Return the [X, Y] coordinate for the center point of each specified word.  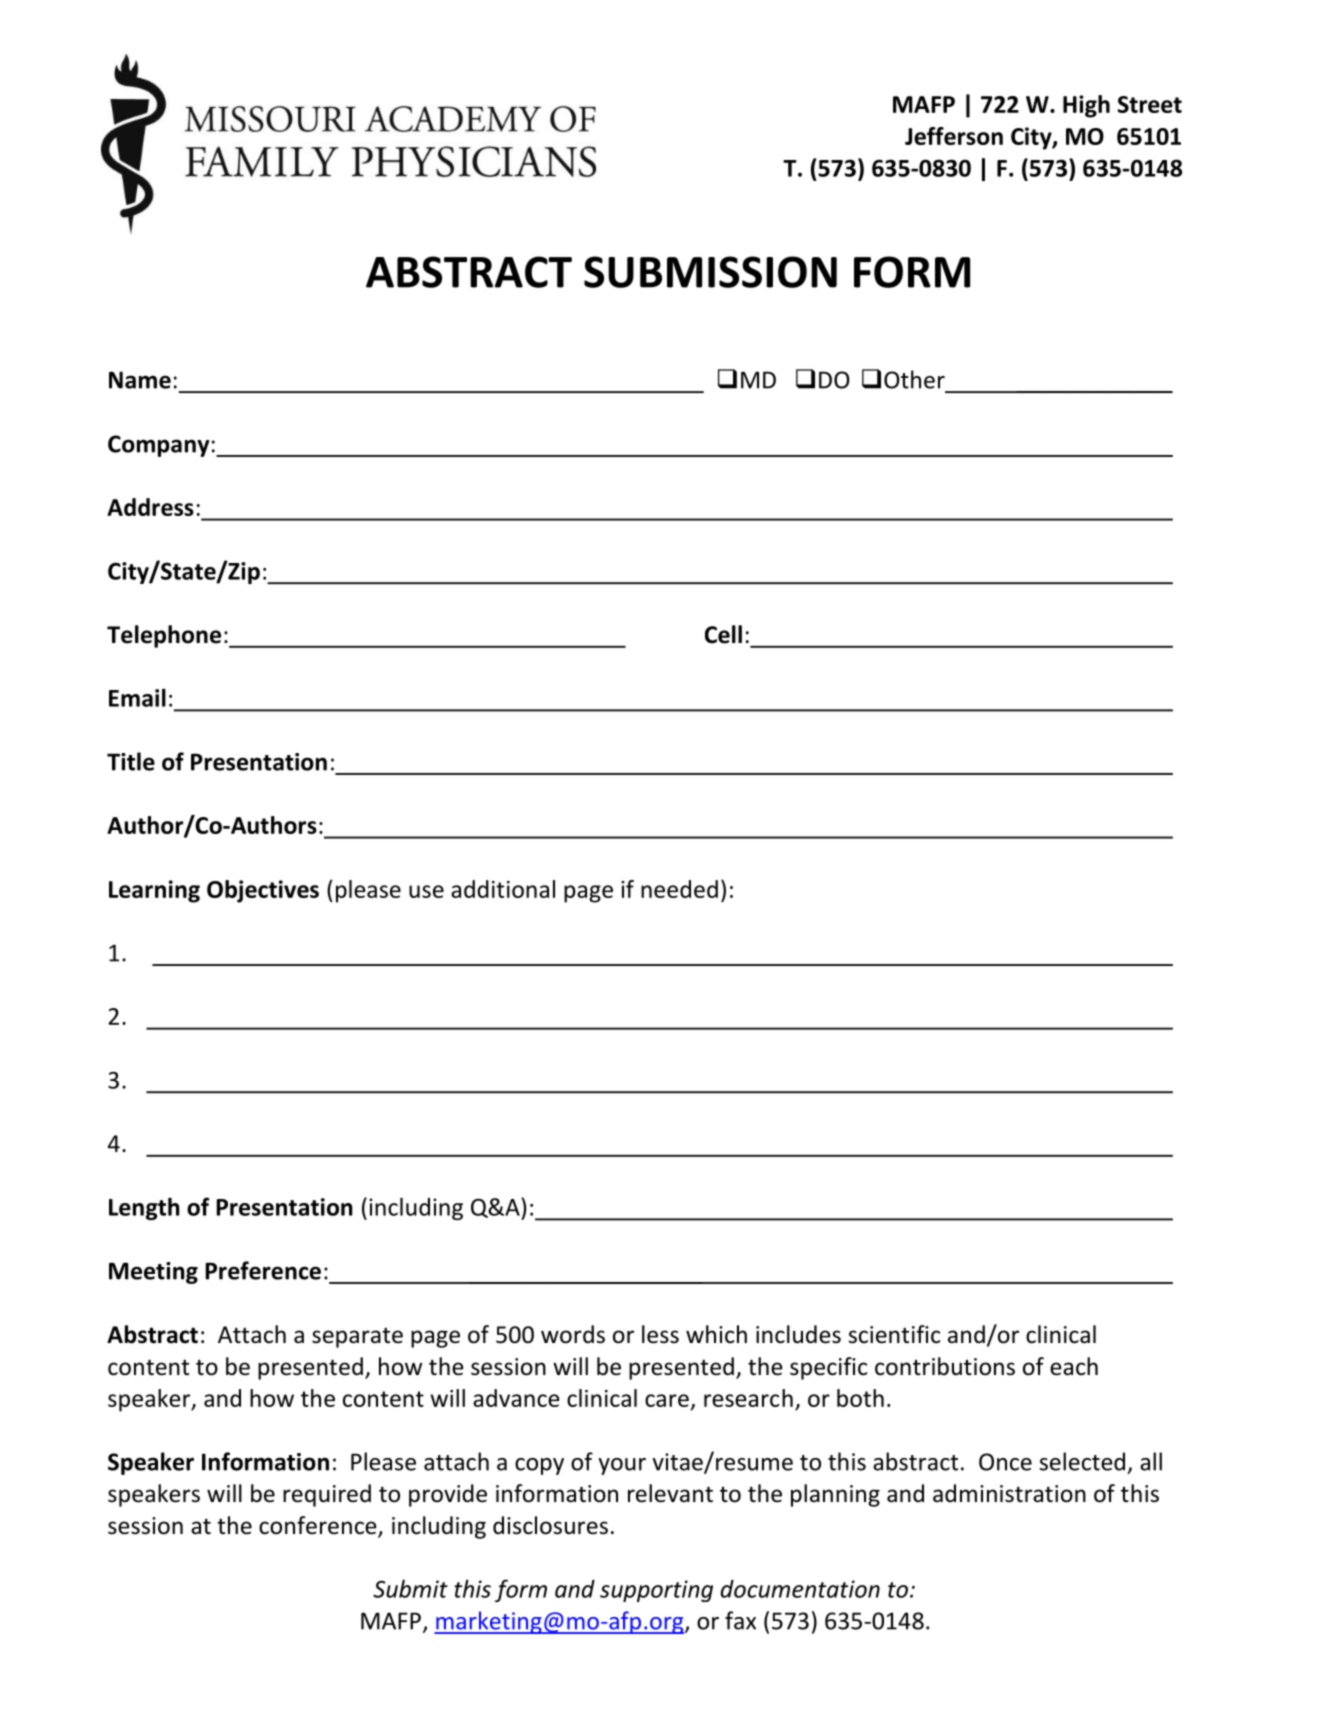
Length [144, 1209]
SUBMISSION [710, 272]
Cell [723, 634]
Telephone [164, 636]
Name [140, 380]
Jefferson [954, 136]
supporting [656, 1591]
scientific [894, 1334]
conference [319, 1526]
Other [914, 379]
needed [679, 889]
